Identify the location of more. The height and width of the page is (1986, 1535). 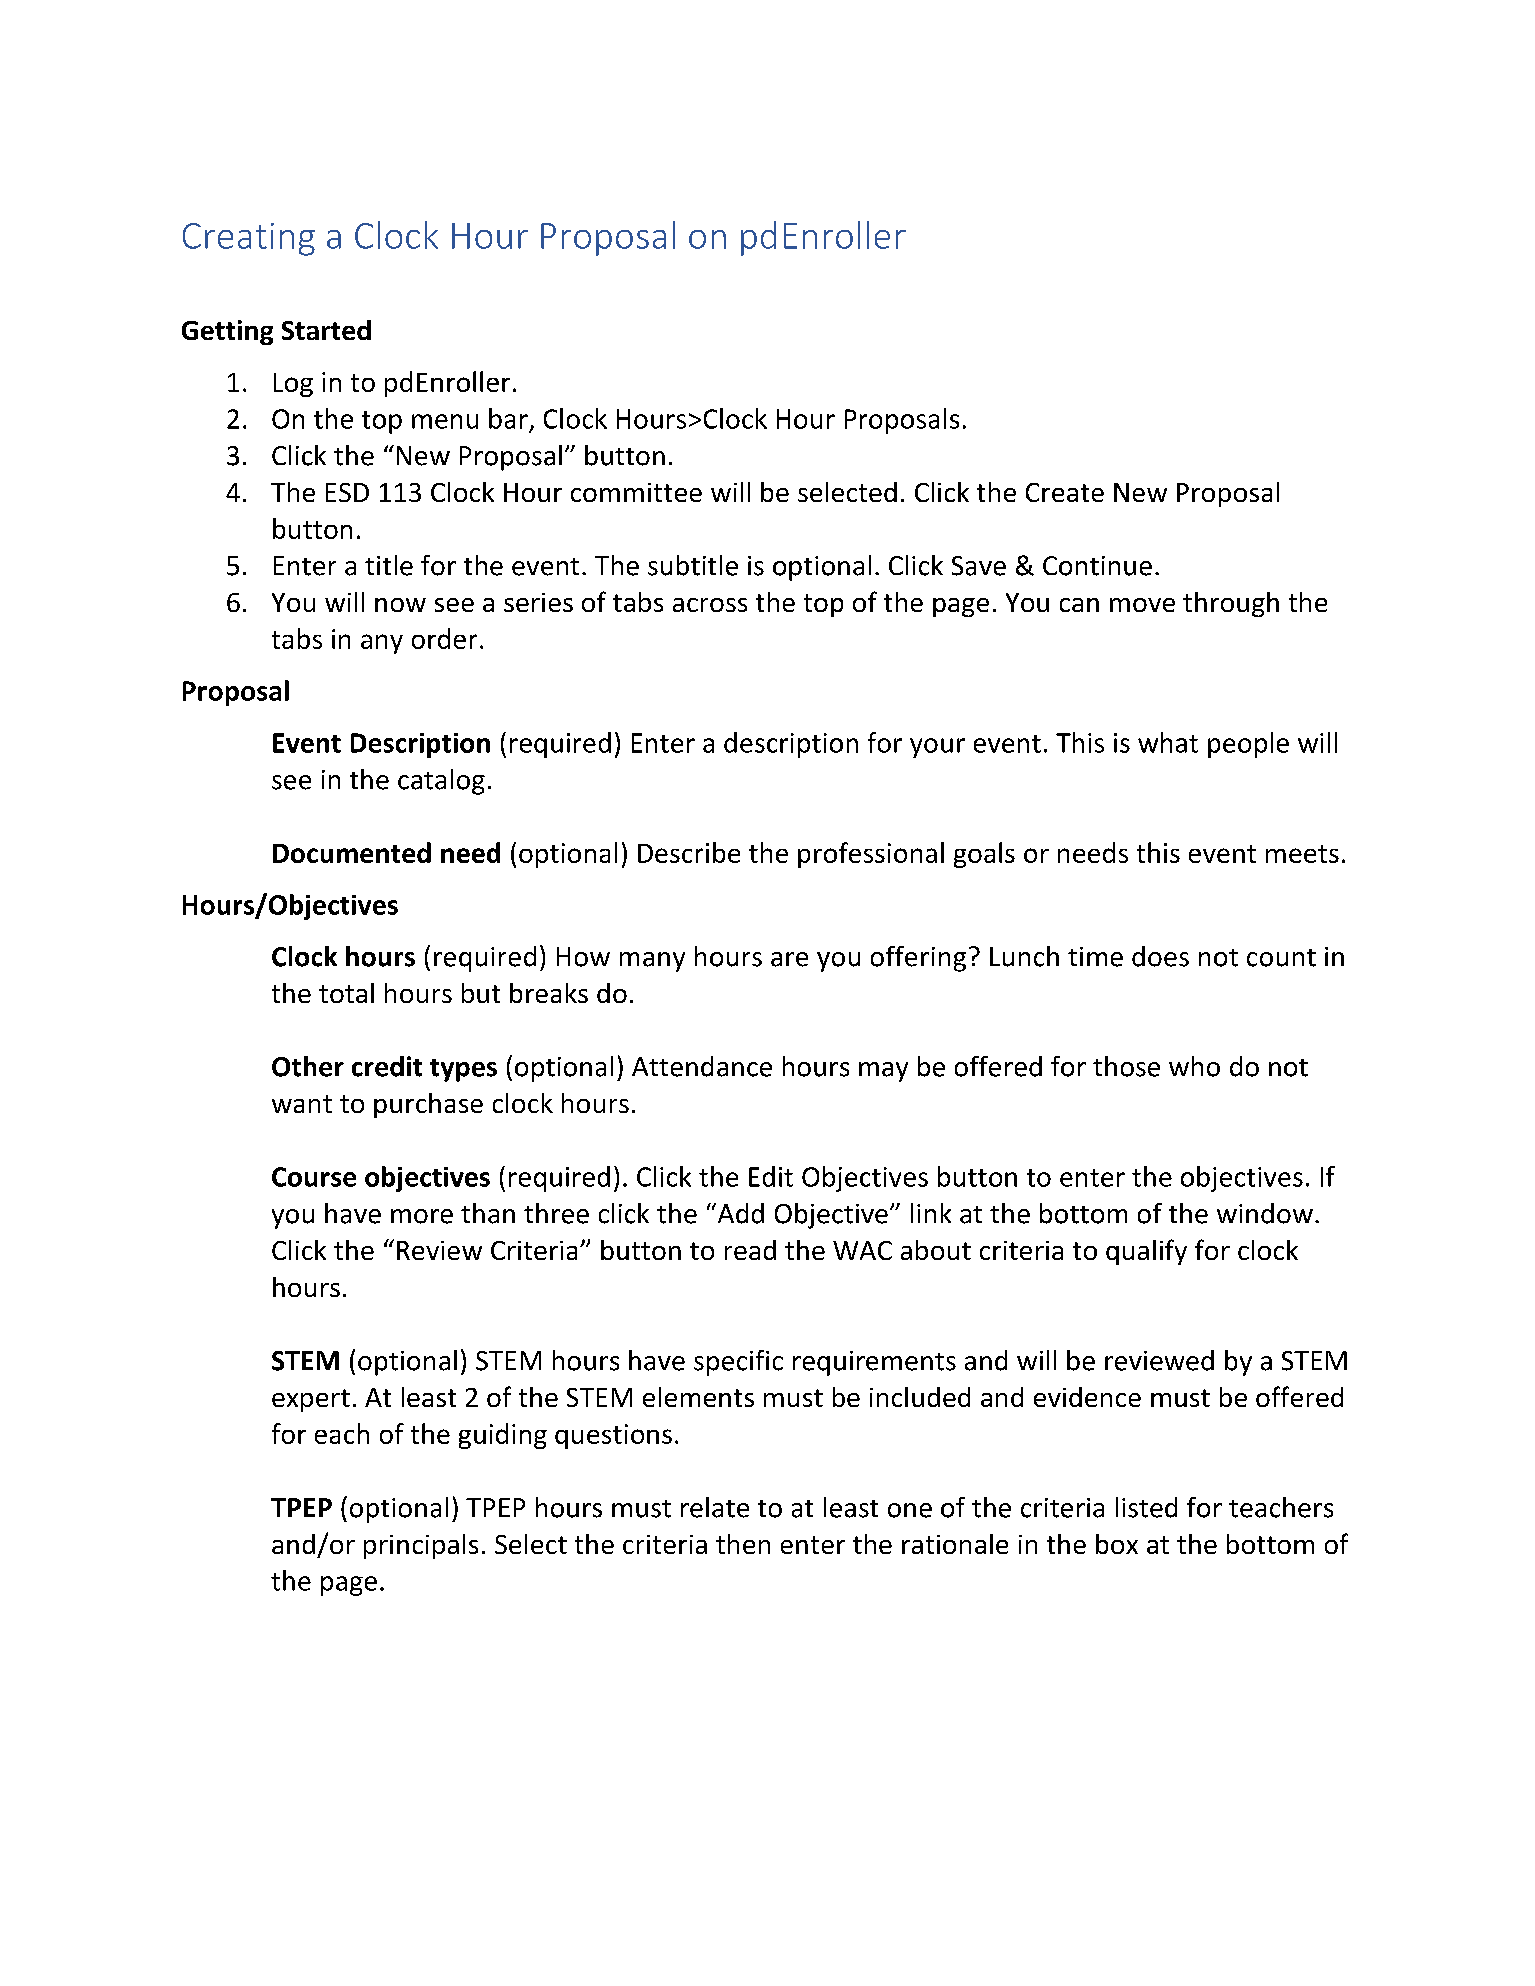
(422, 1216).
